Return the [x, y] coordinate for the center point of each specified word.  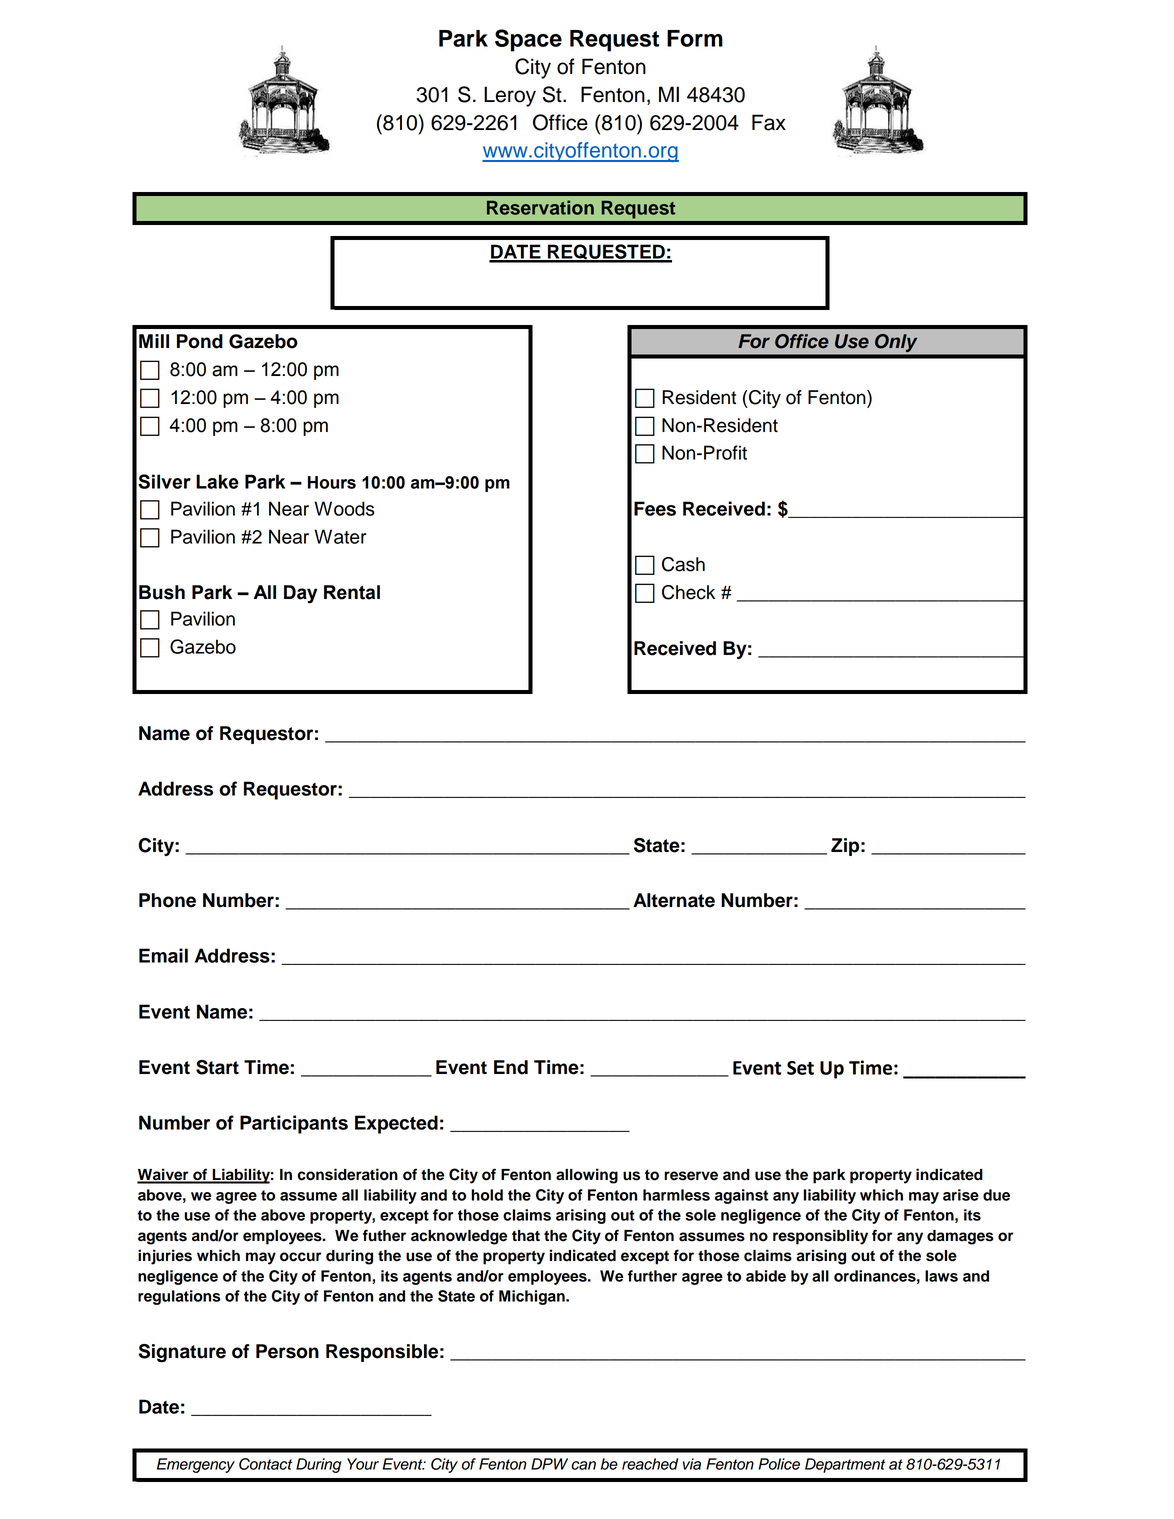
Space [528, 40]
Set [800, 1068]
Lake [217, 481]
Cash [683, 564]
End [511, 1067]
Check [688, 592]
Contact [265, 1464]
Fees [655, 508]
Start [217, 1067]
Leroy [510, 96]
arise [961, 1195]
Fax [769, 122]
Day [300, 594]
